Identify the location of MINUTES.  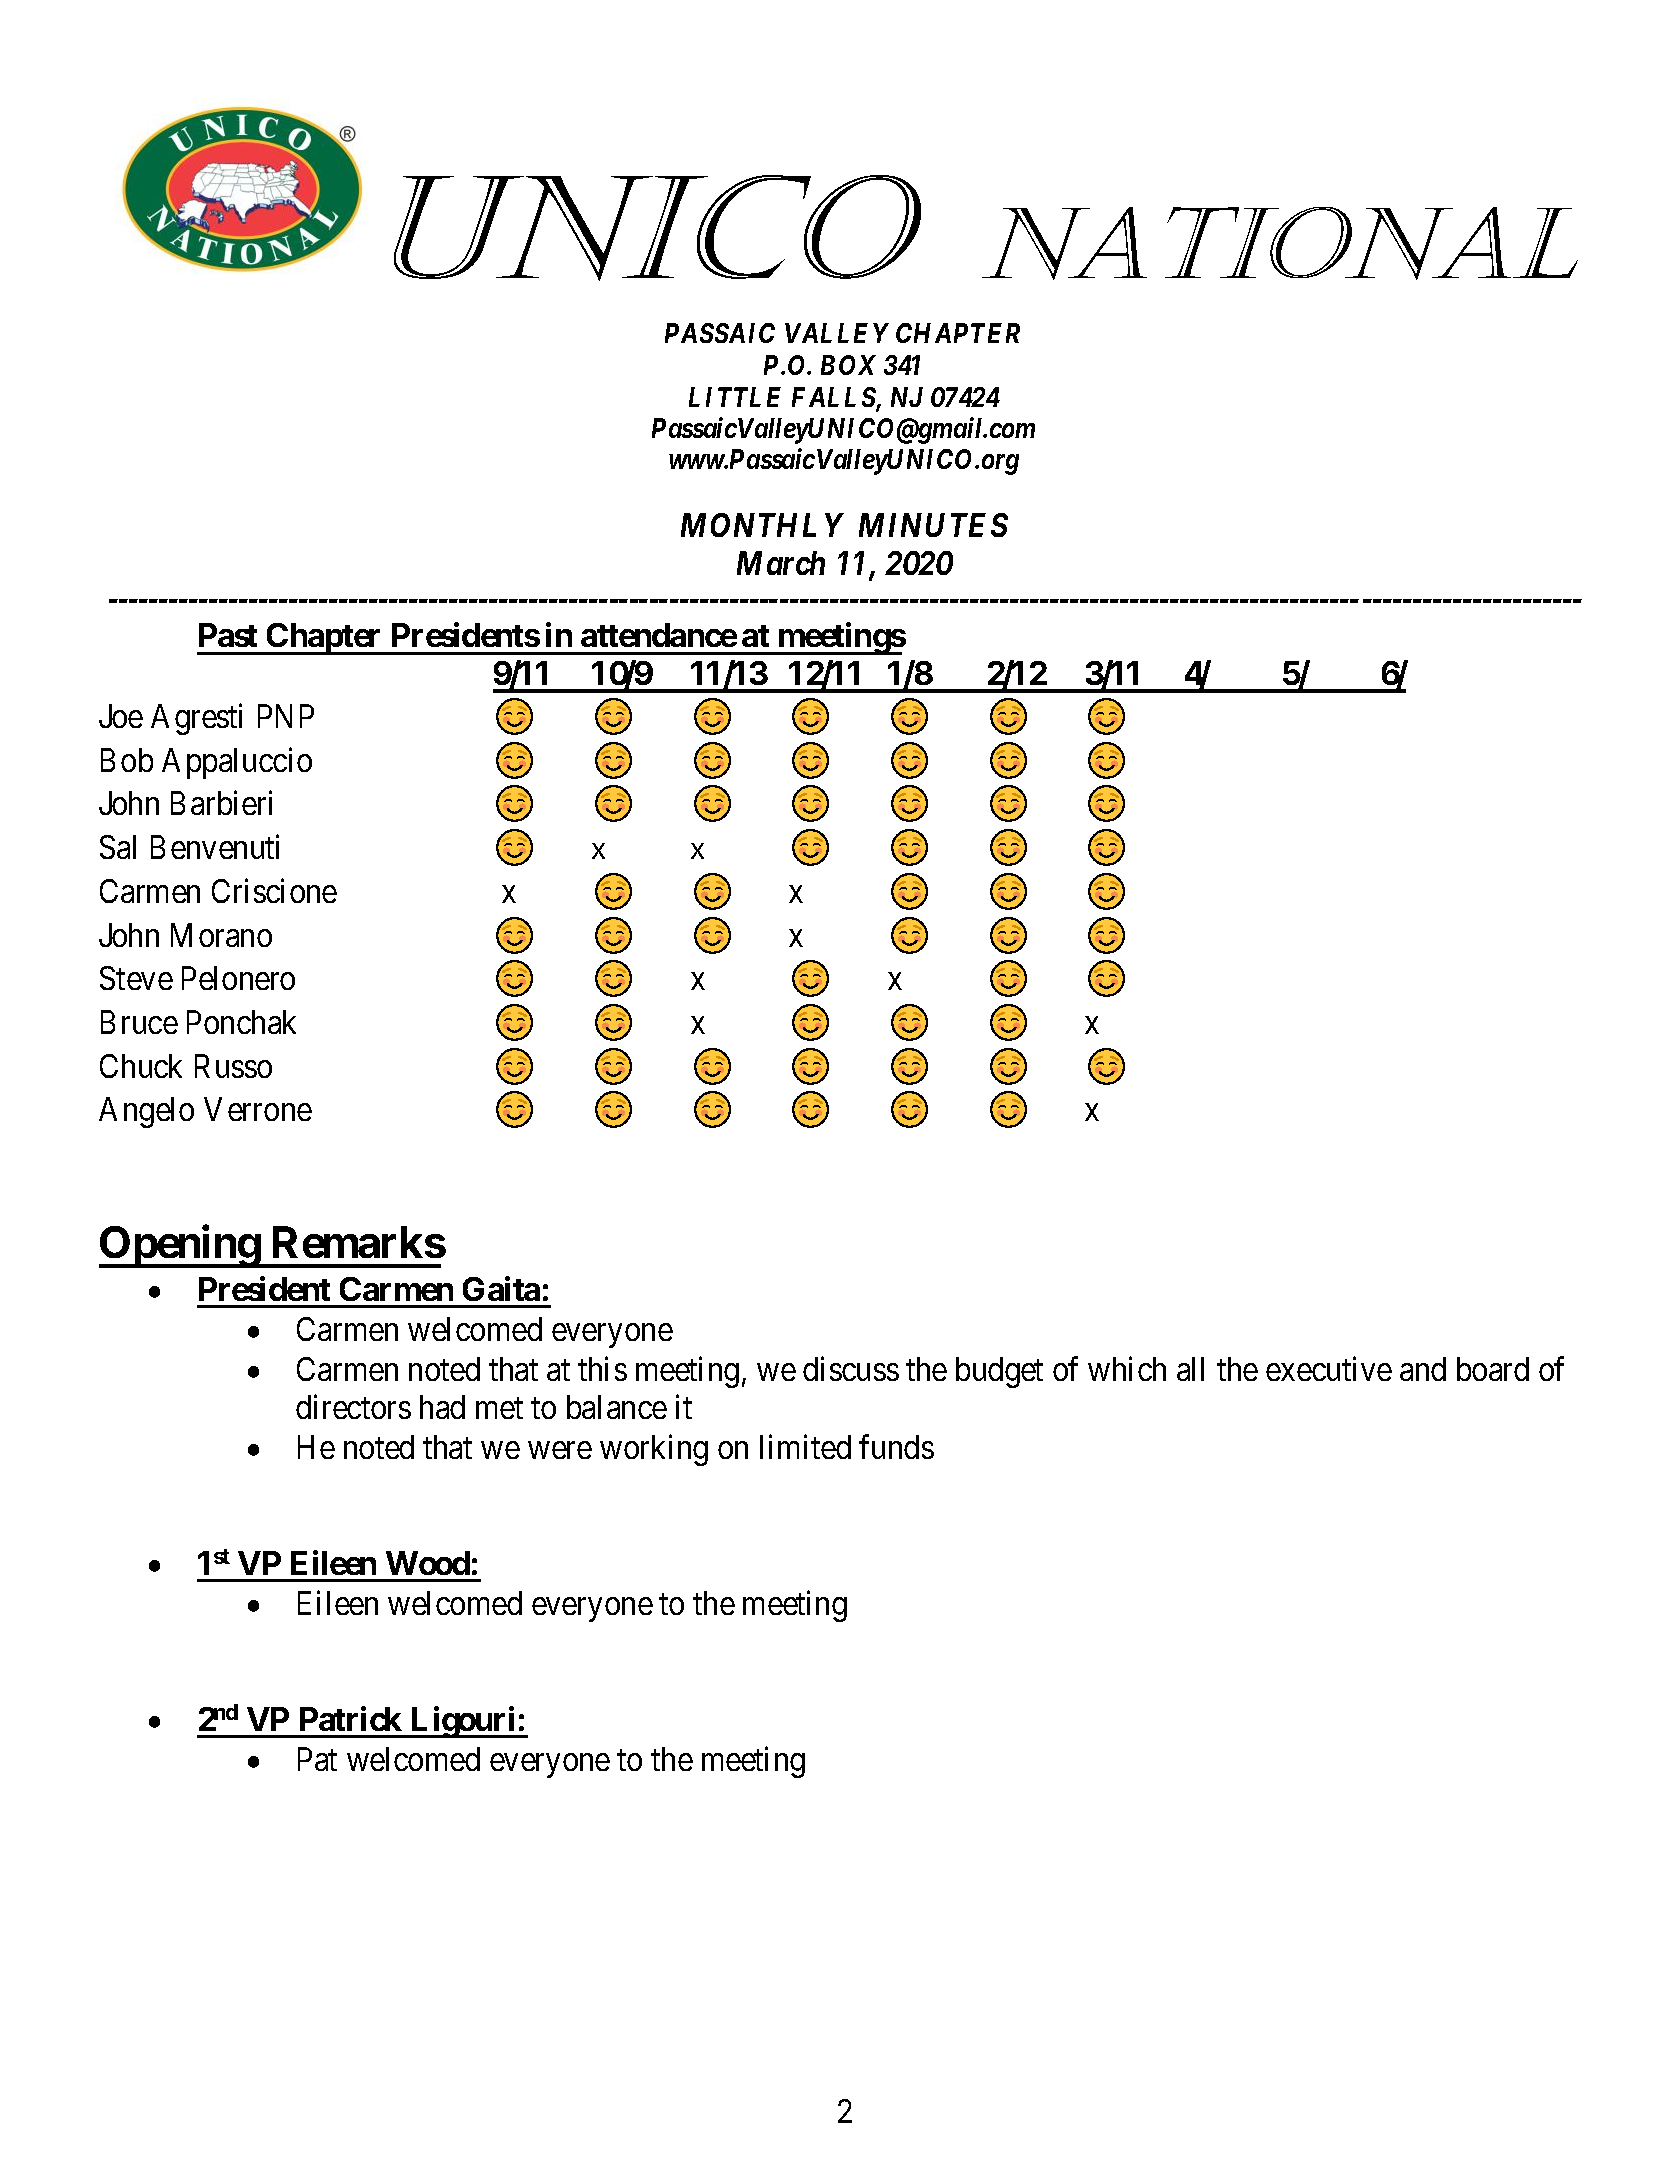
(933, 525).
